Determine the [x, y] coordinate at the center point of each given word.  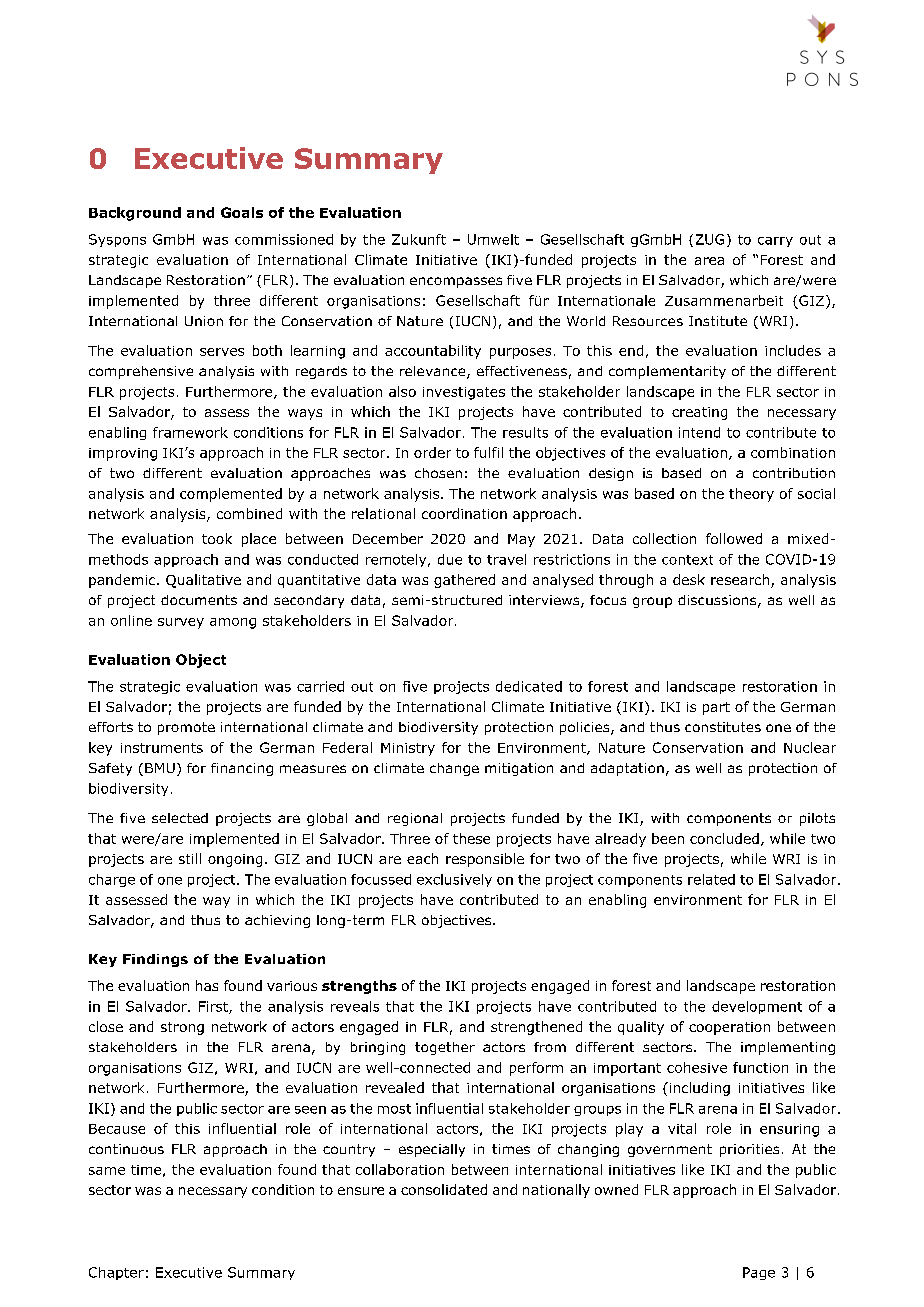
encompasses [456, 282]
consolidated [444, 1189]
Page [759, 1273]
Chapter [116, 1273]
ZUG [710, 239]
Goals [242, 212]
